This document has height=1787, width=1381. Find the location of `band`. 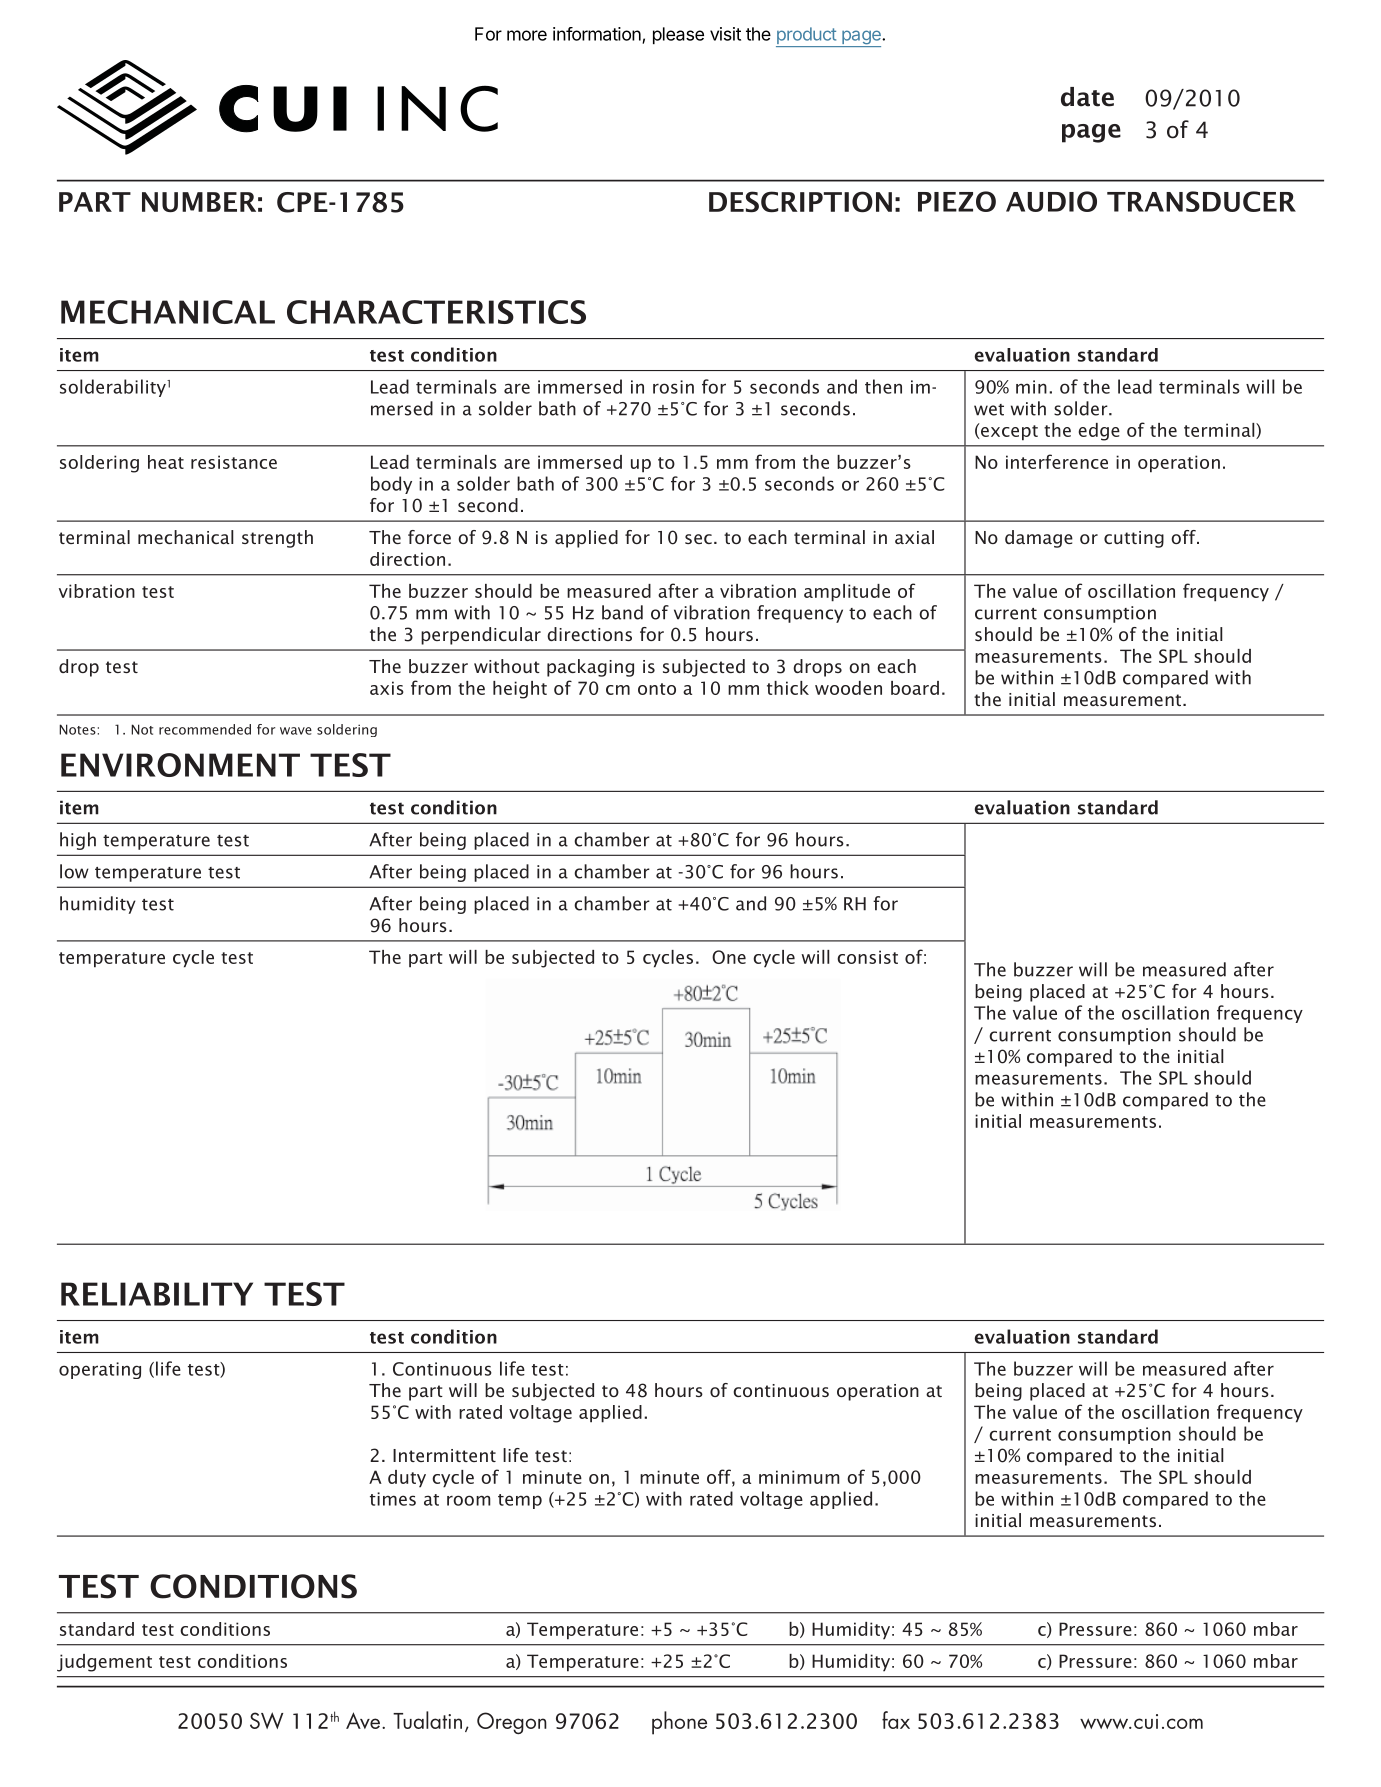

band is located at coordinates (622, 612).
